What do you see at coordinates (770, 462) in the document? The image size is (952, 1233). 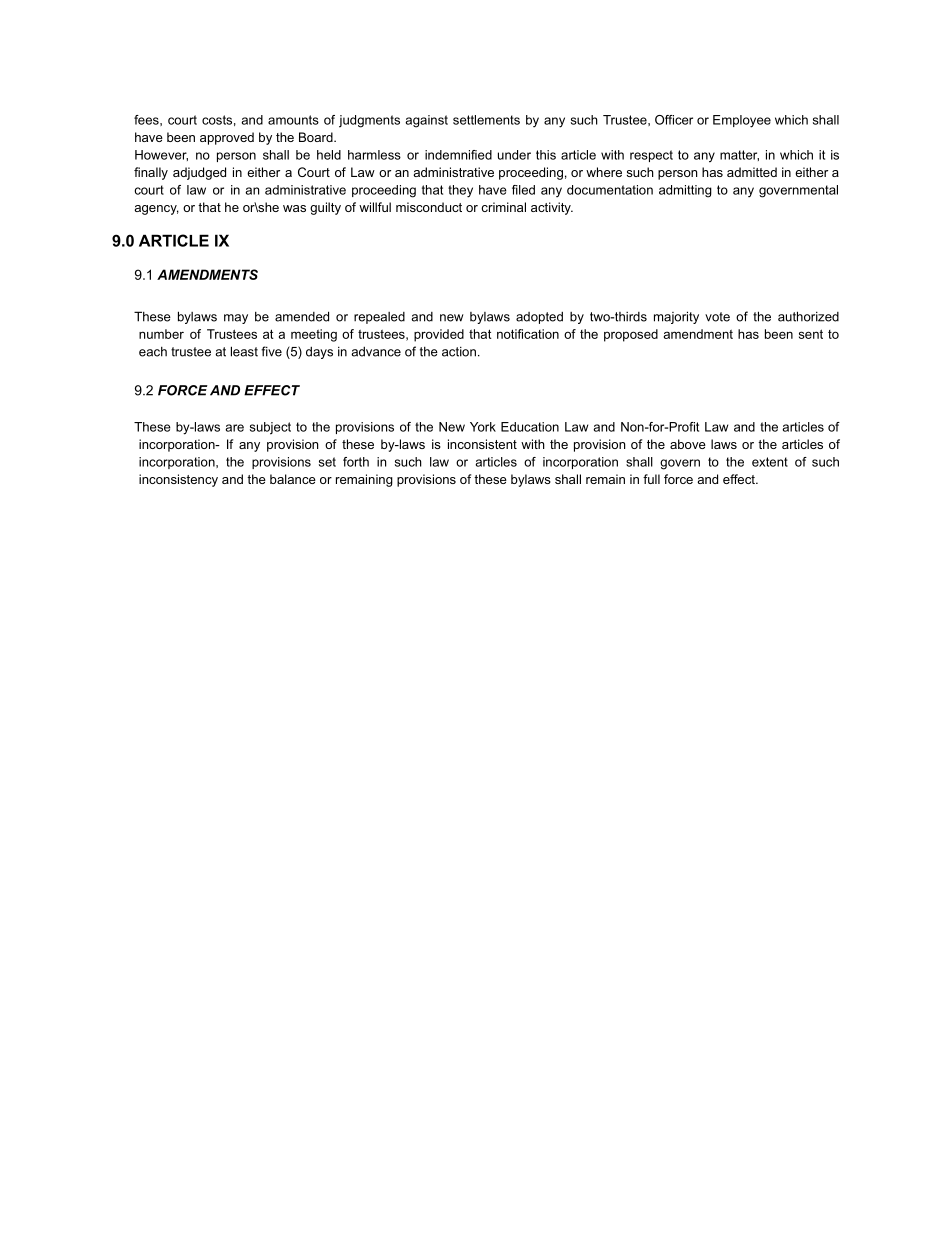 I see `extent` at bounding box center [770, 462].
